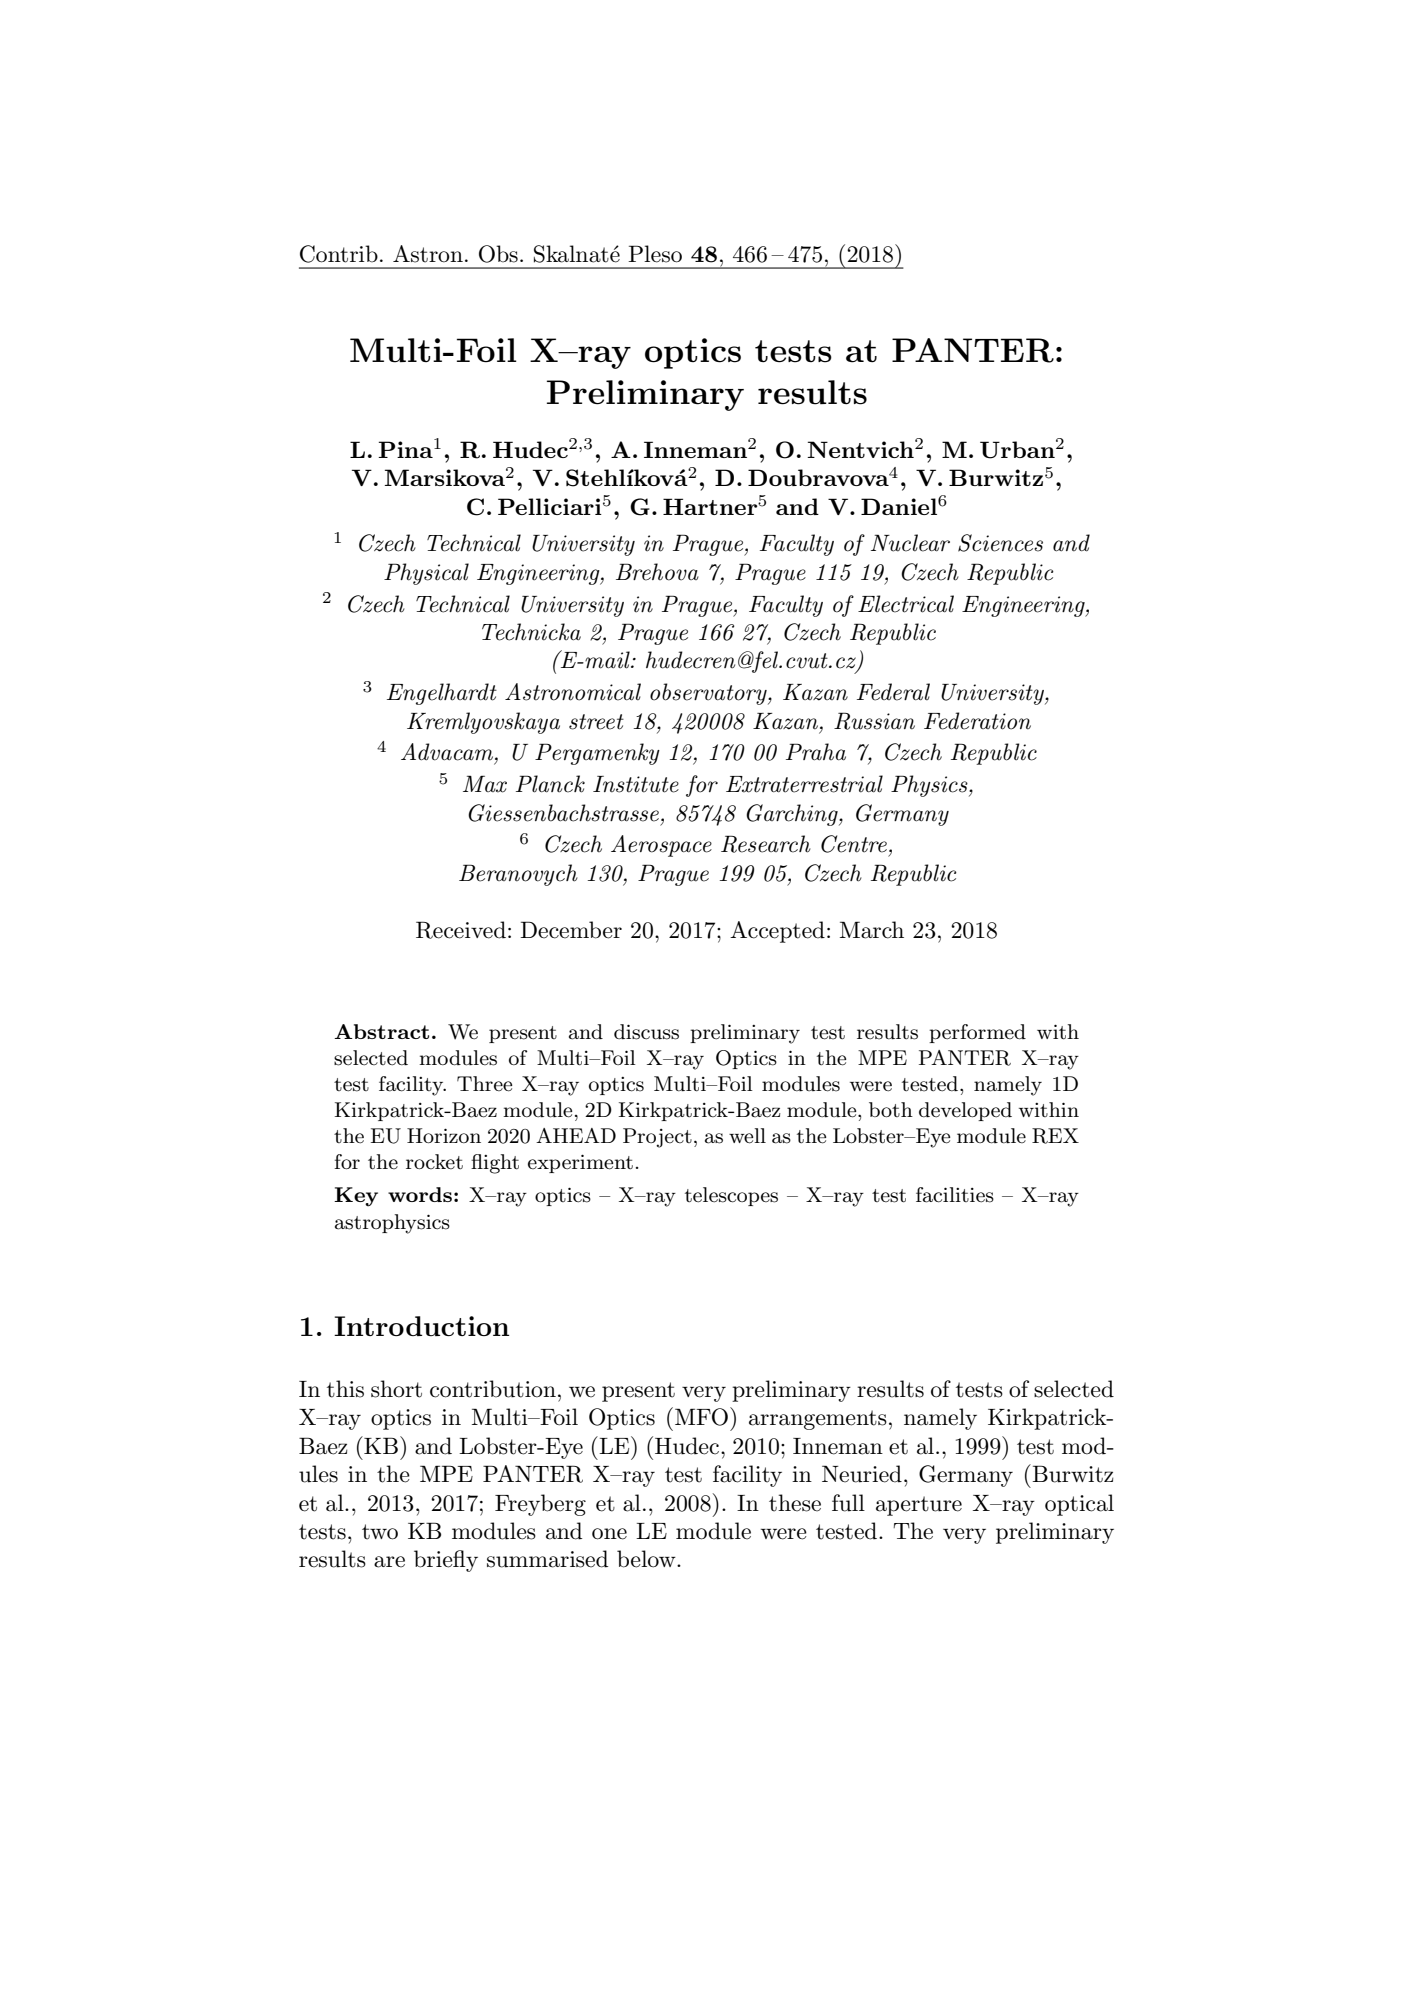 The height and width of the document is (2000, 1414). I want to click on briefly, so click(446, 1561).
